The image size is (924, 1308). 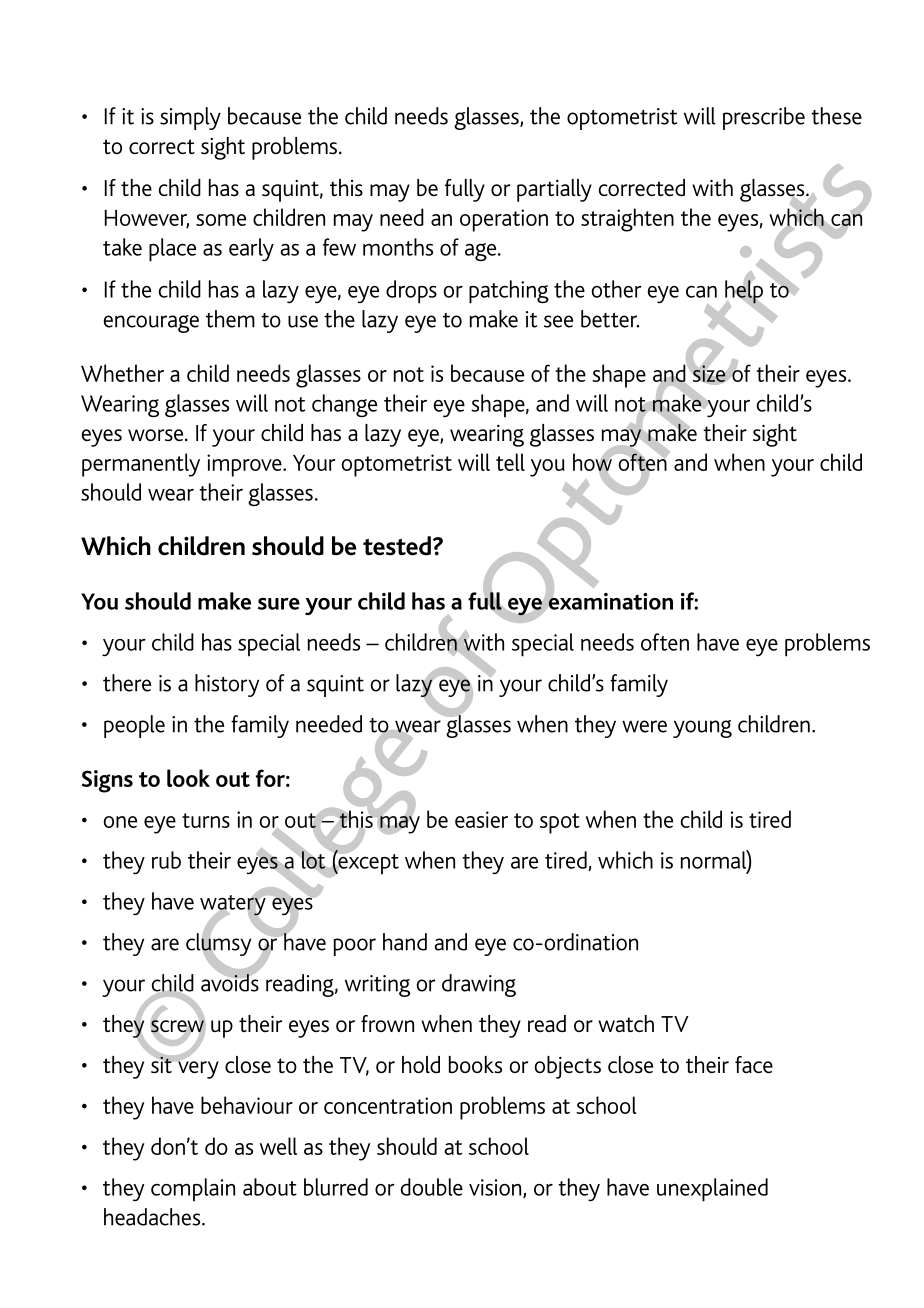 What do you see at coordinates (193, 1190) in the page?
I see `complain` at bounding box center [193, 1190].
